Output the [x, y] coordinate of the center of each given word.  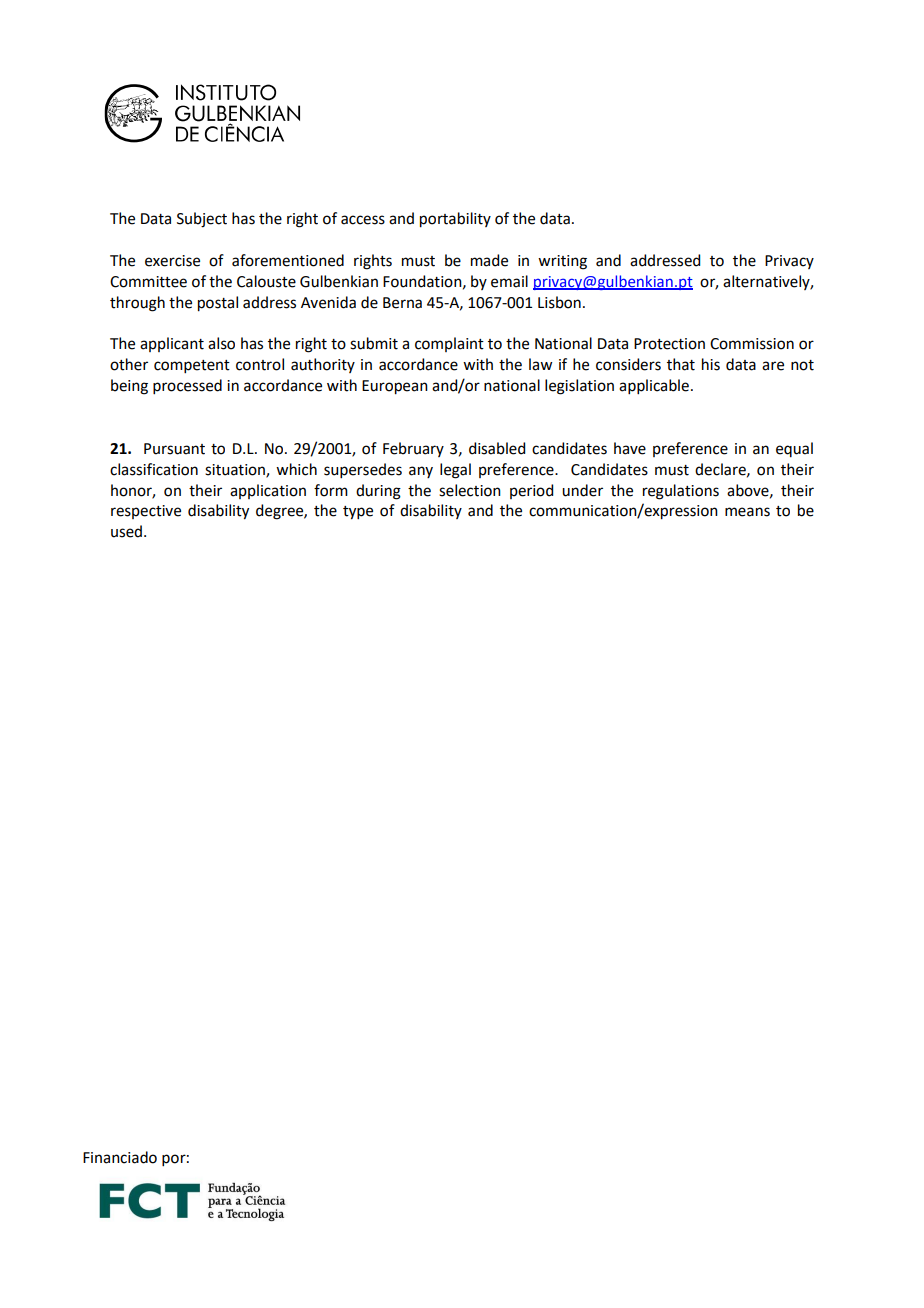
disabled [497, 448]
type [358, 513]
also [221, 343]
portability [455, 220]
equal [794, 449]
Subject [202, 220]
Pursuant [174, 449]
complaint [449, 344]
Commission [752, 344]
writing [562, 262]
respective [146, 512]
